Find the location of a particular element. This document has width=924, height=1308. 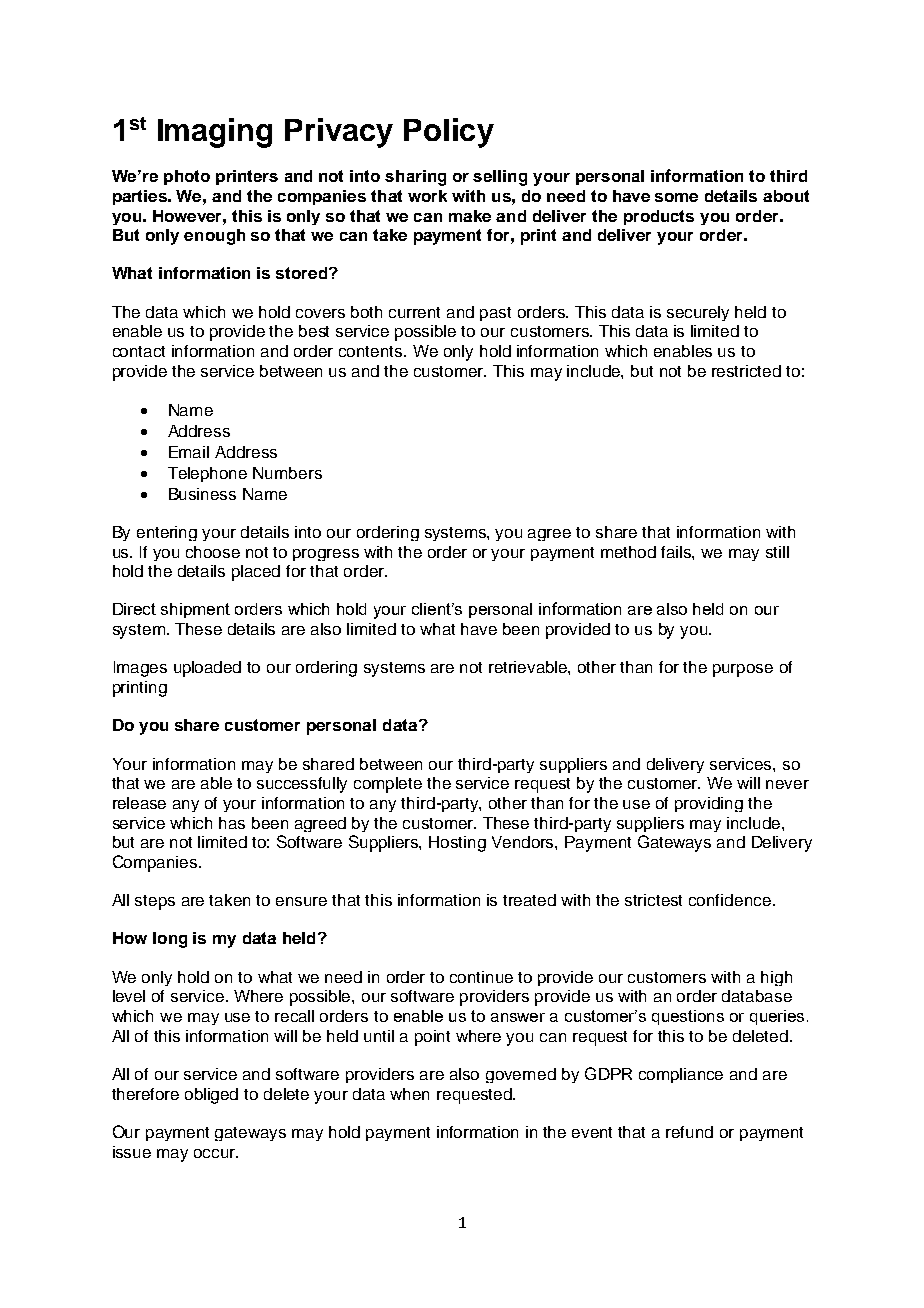

has is located at coordinates (232, 823).
